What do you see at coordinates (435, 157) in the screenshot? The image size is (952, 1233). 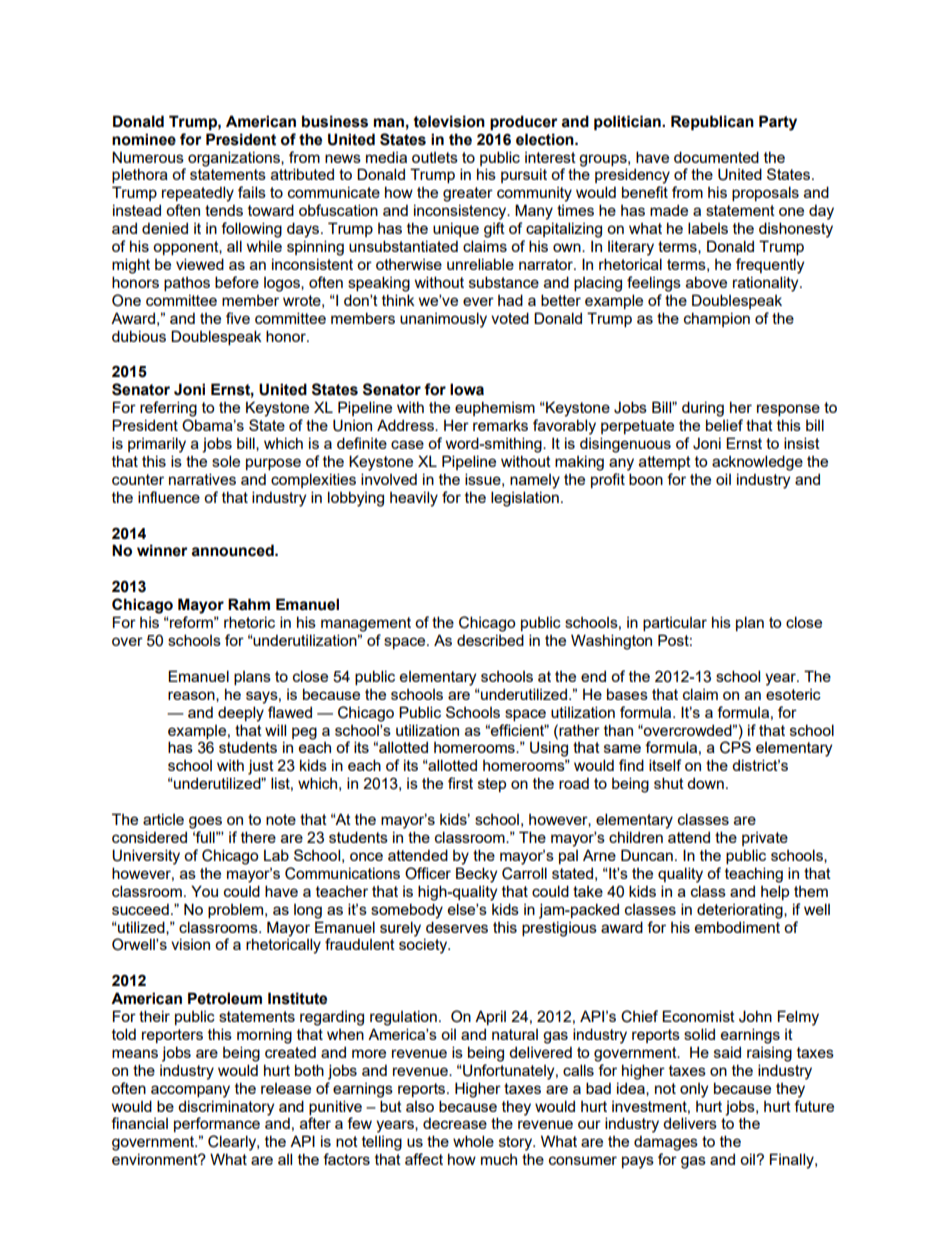 I see `outlets` at bounding box center [435, 157].
